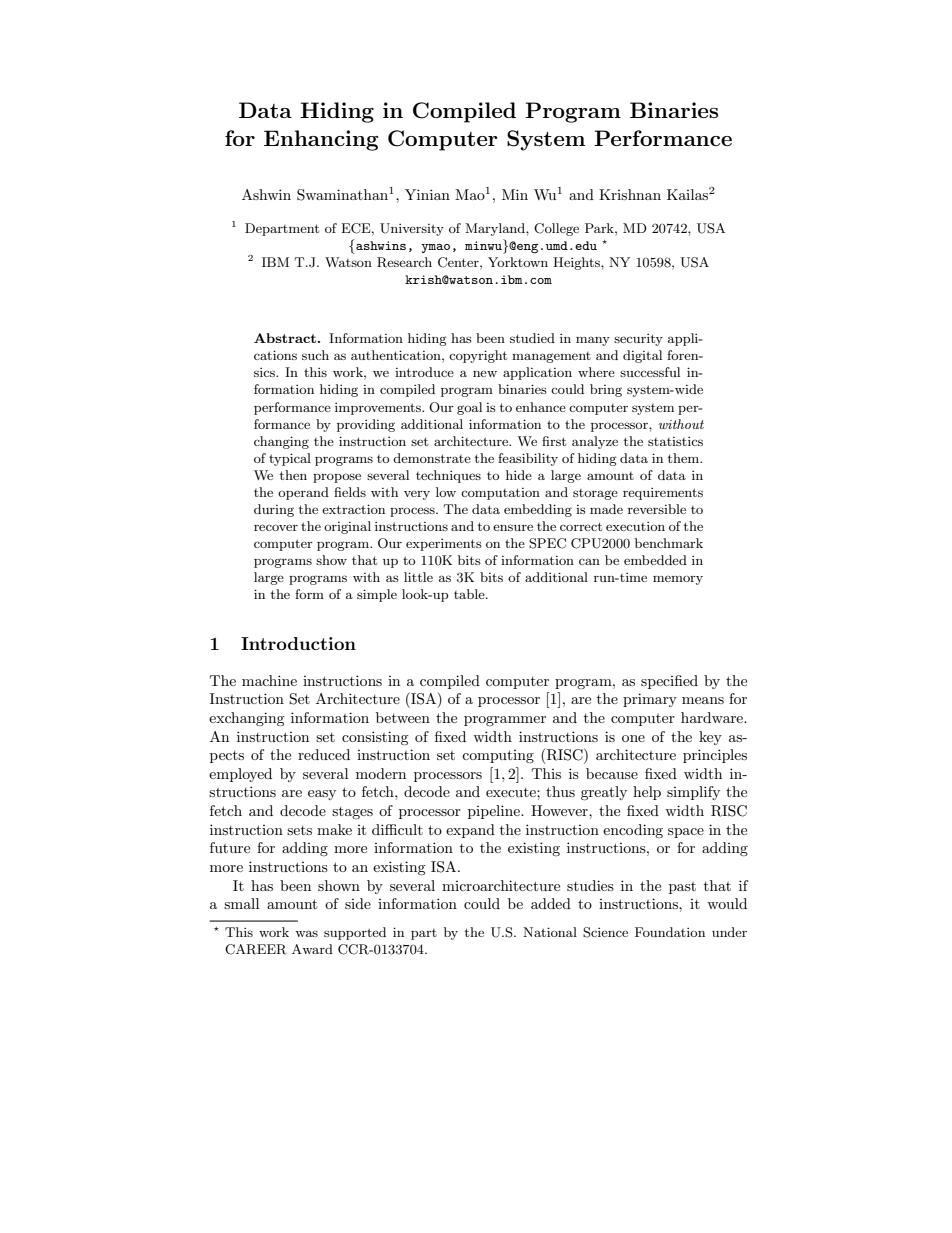 This screenshot has height=1233, width=952. What do you see at coordinates (550, 932) in the screenshot?
I see `National` at bounding box center [550, 932].
